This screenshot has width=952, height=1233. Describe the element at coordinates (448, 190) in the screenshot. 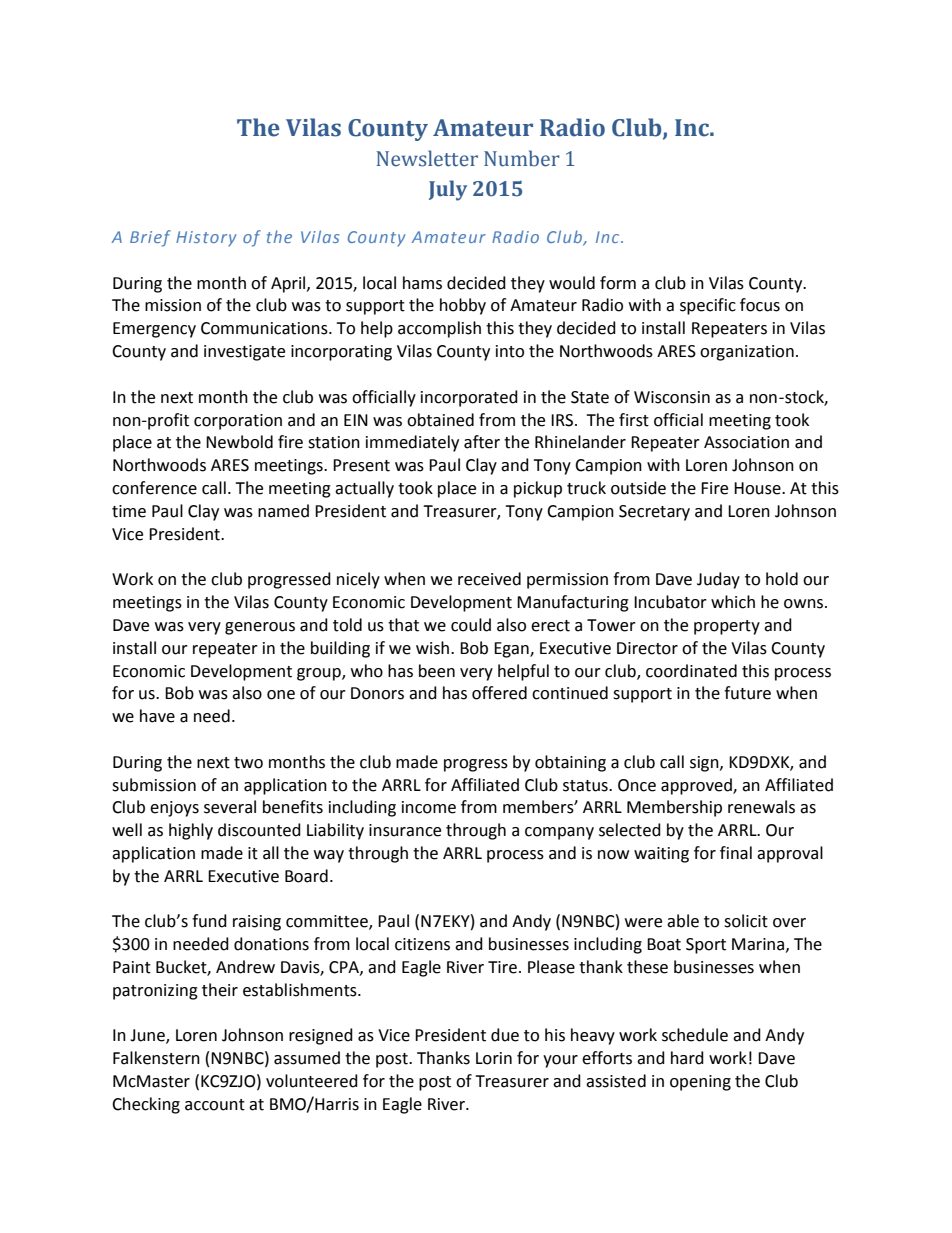

I see `July` at that location.
